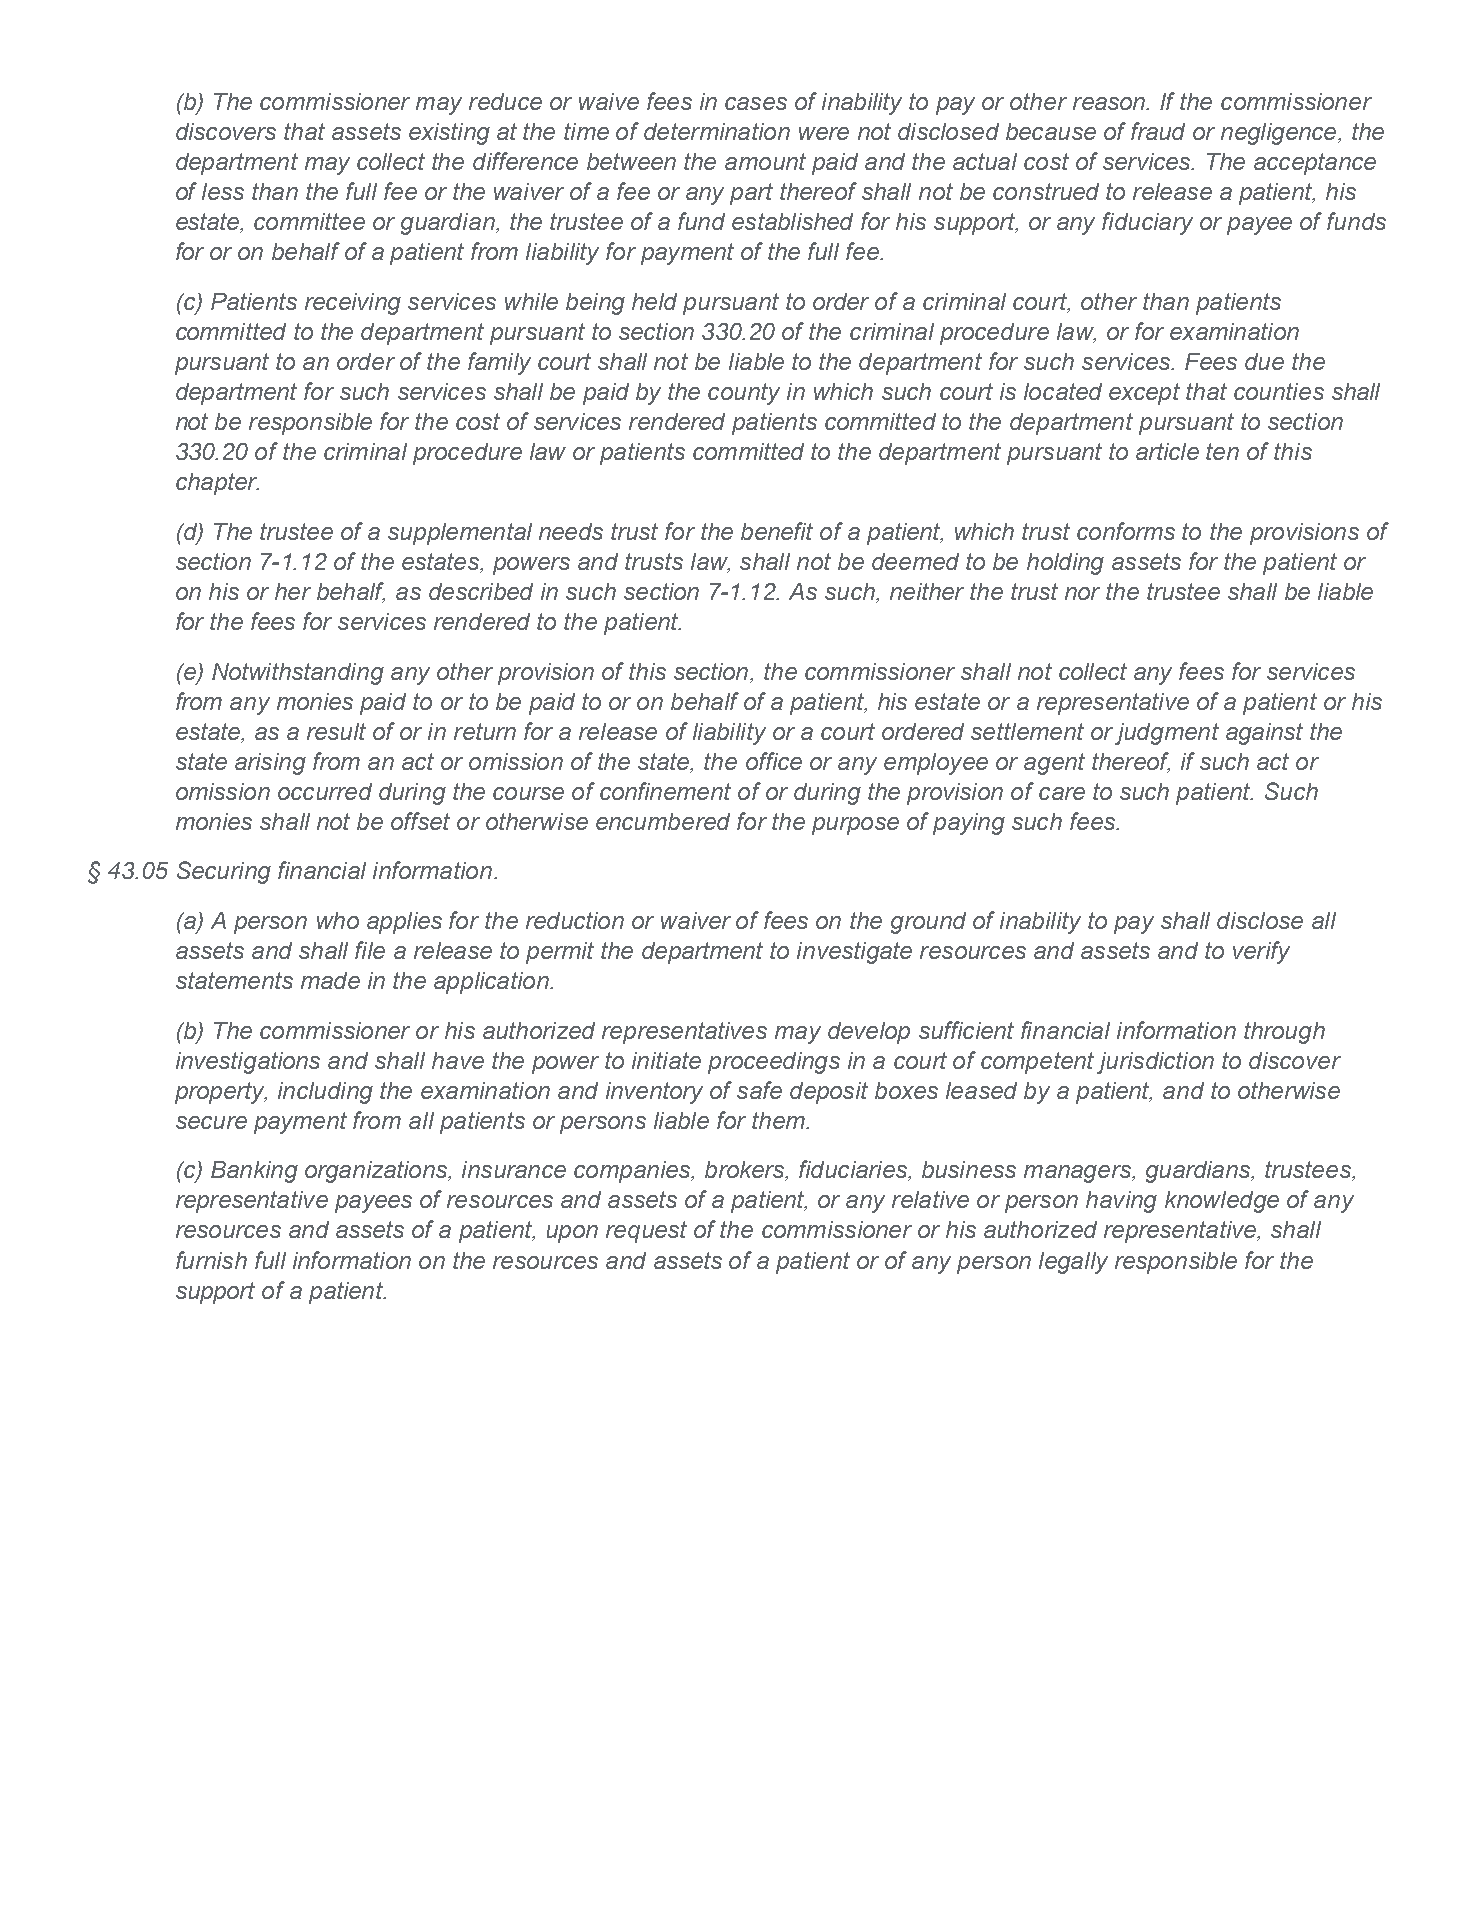 The width and height of the screenshot is (1484, 1920). Describe the element at coordinates (774, 761) in the screenshot. I see `office` at that location.
